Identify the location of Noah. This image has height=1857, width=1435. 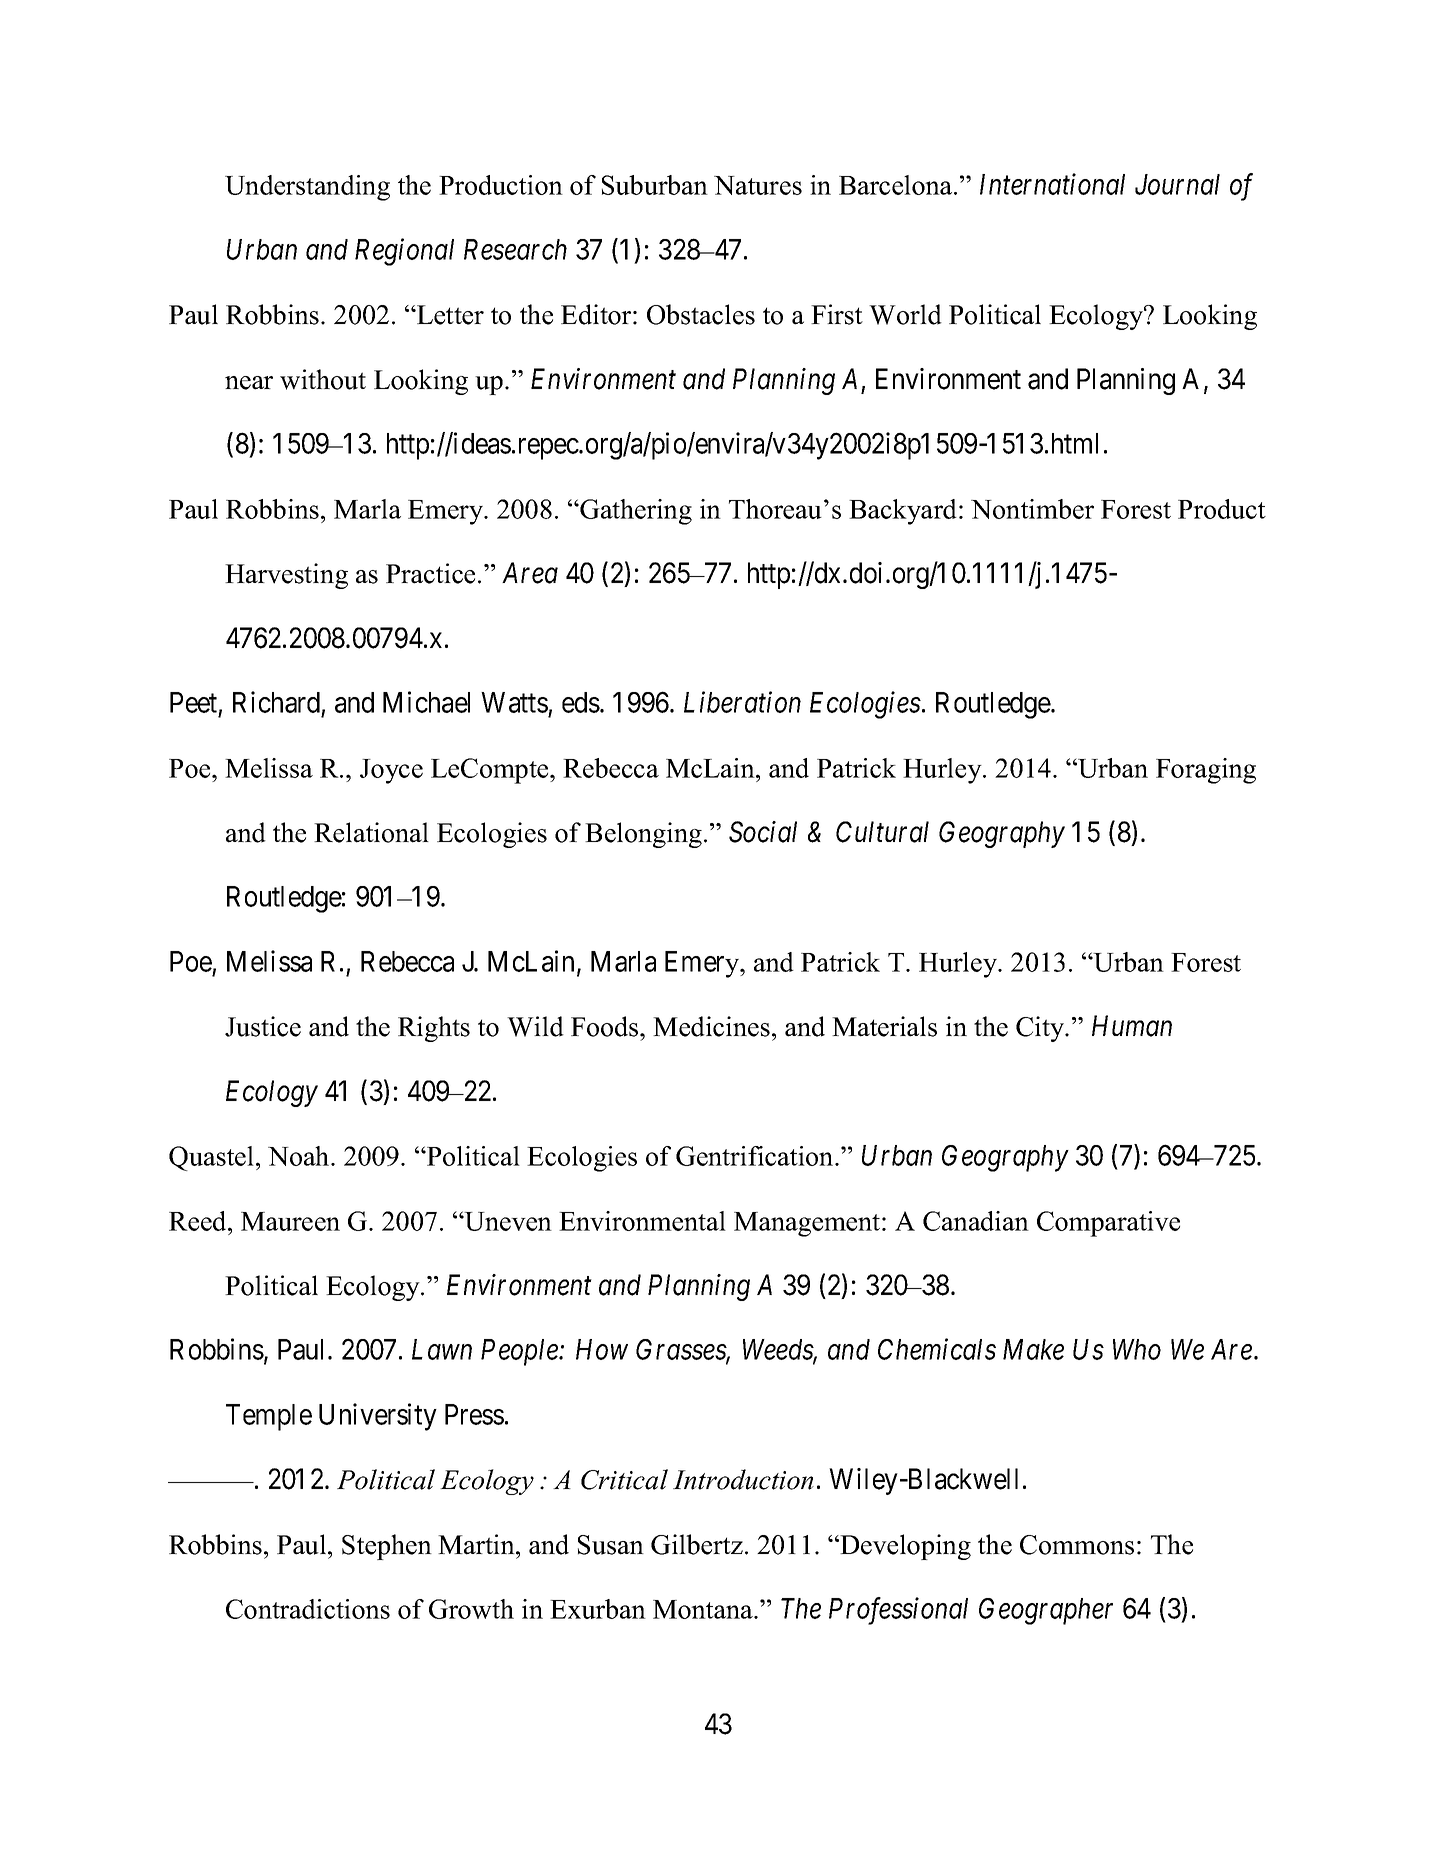
(300, 1156).
